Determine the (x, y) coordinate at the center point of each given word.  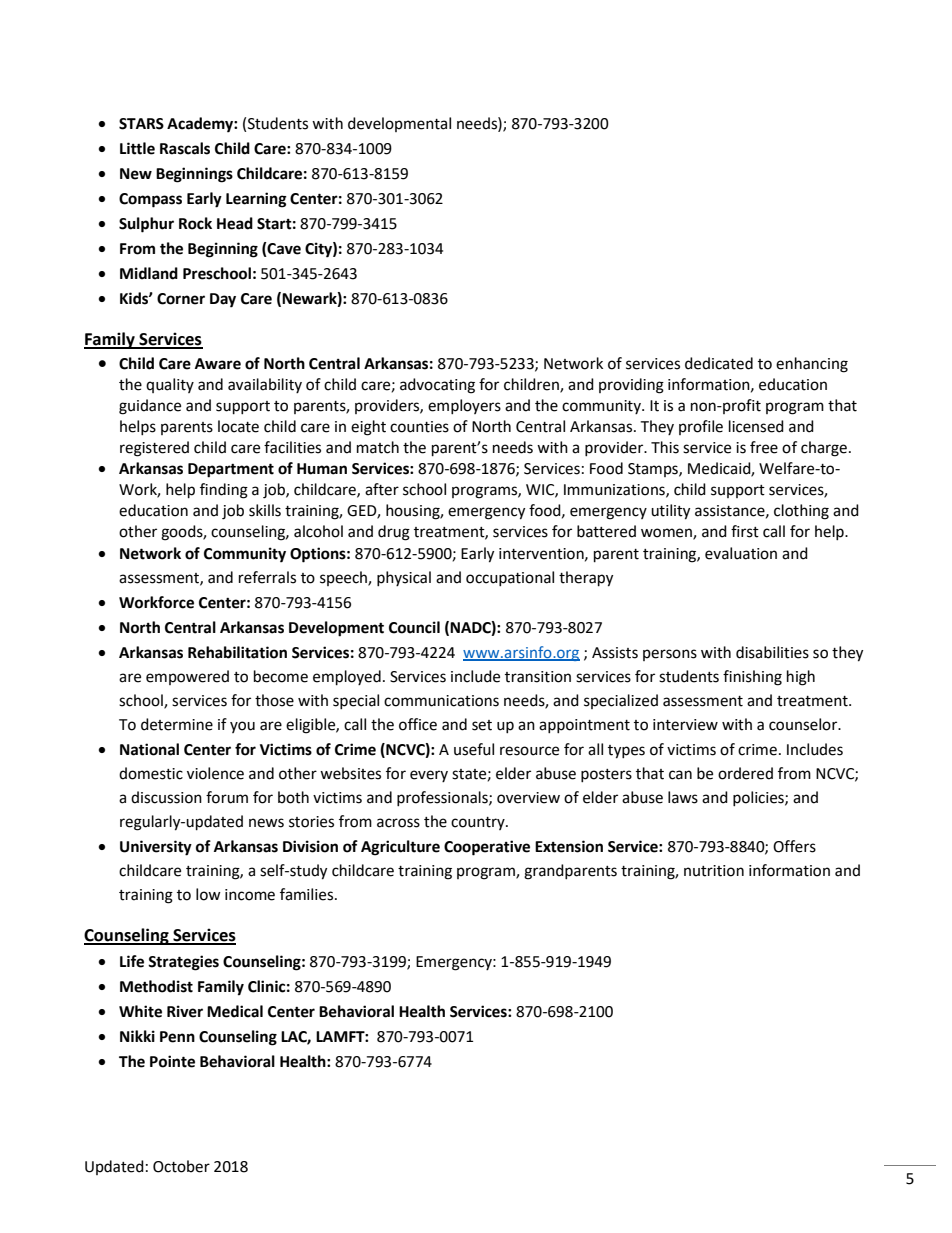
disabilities (772, 652)
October (181, 1166)
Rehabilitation (237, 652)
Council (414, 627)
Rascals (185, 148)
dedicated (719, 363)
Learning (256, 200)
